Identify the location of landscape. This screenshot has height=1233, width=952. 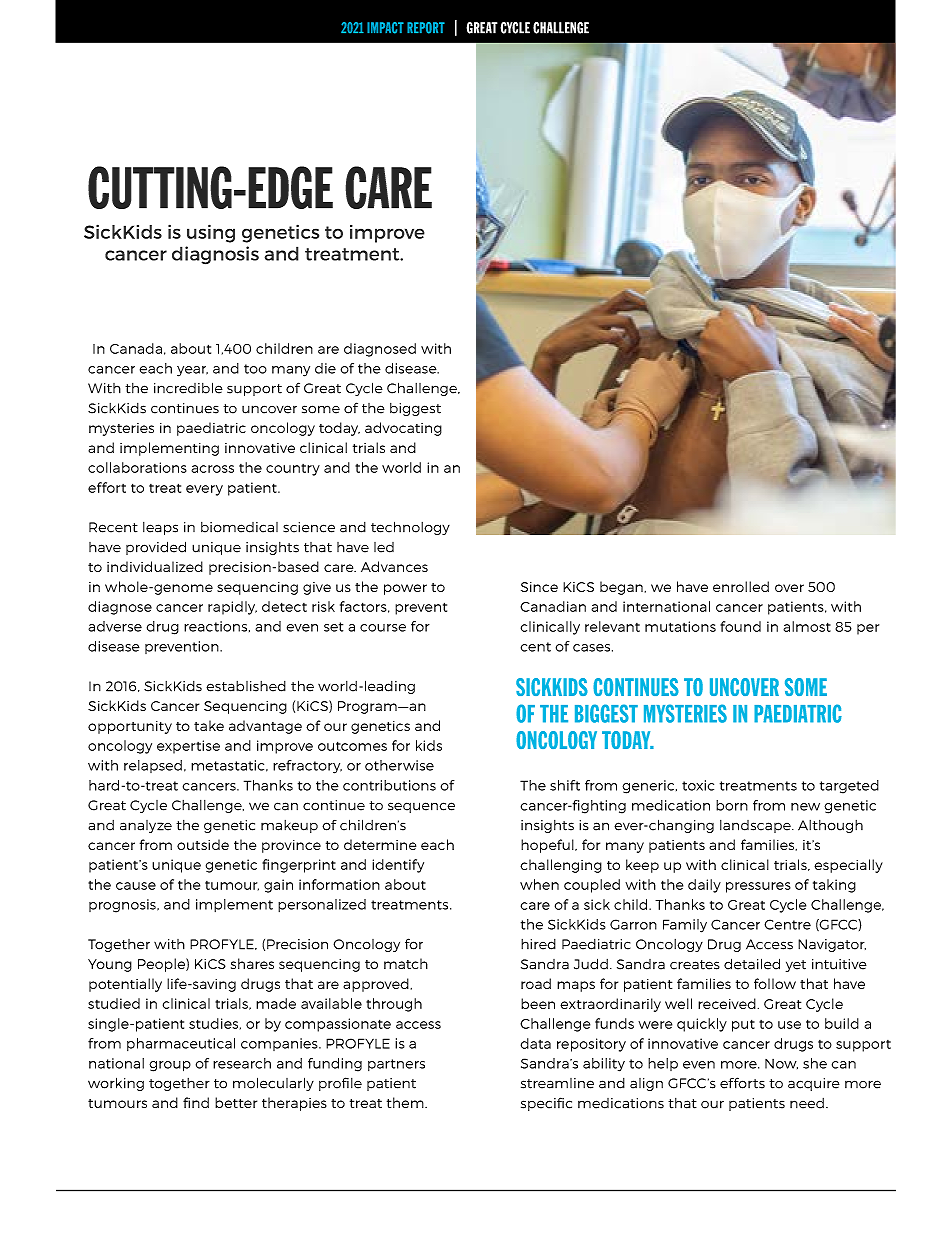
(756, 826).
